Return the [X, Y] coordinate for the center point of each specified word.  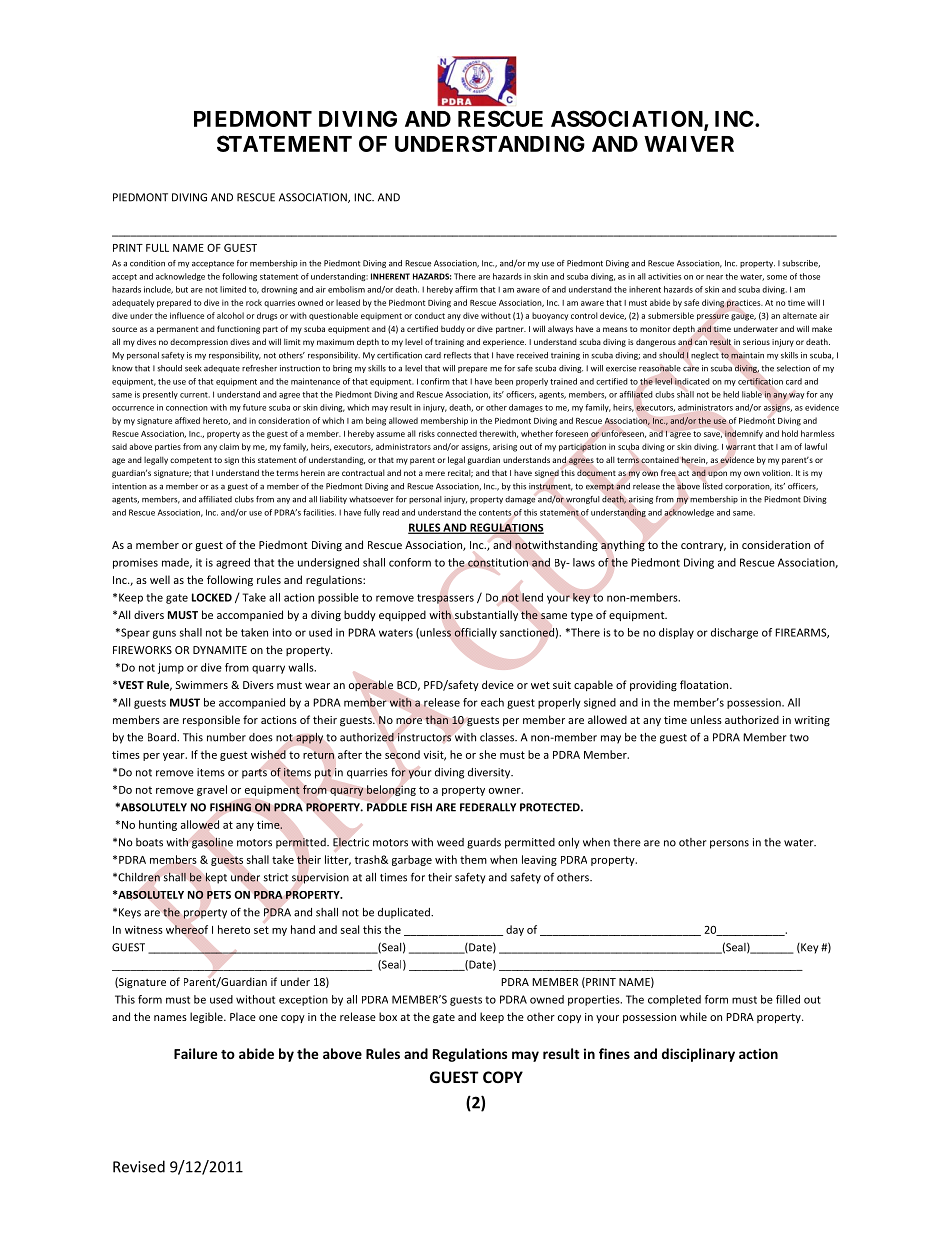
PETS [219, 895]
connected [457, 433]
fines [614, 1053]
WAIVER [689, 144]
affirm [466, 289]
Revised [139, 1166]
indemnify [744, 434]
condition [147, 263]
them [473, 859]
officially [475, 633]
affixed [187, 420]
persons [729, 844]
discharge [734, 633]
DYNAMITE [220, 650]
